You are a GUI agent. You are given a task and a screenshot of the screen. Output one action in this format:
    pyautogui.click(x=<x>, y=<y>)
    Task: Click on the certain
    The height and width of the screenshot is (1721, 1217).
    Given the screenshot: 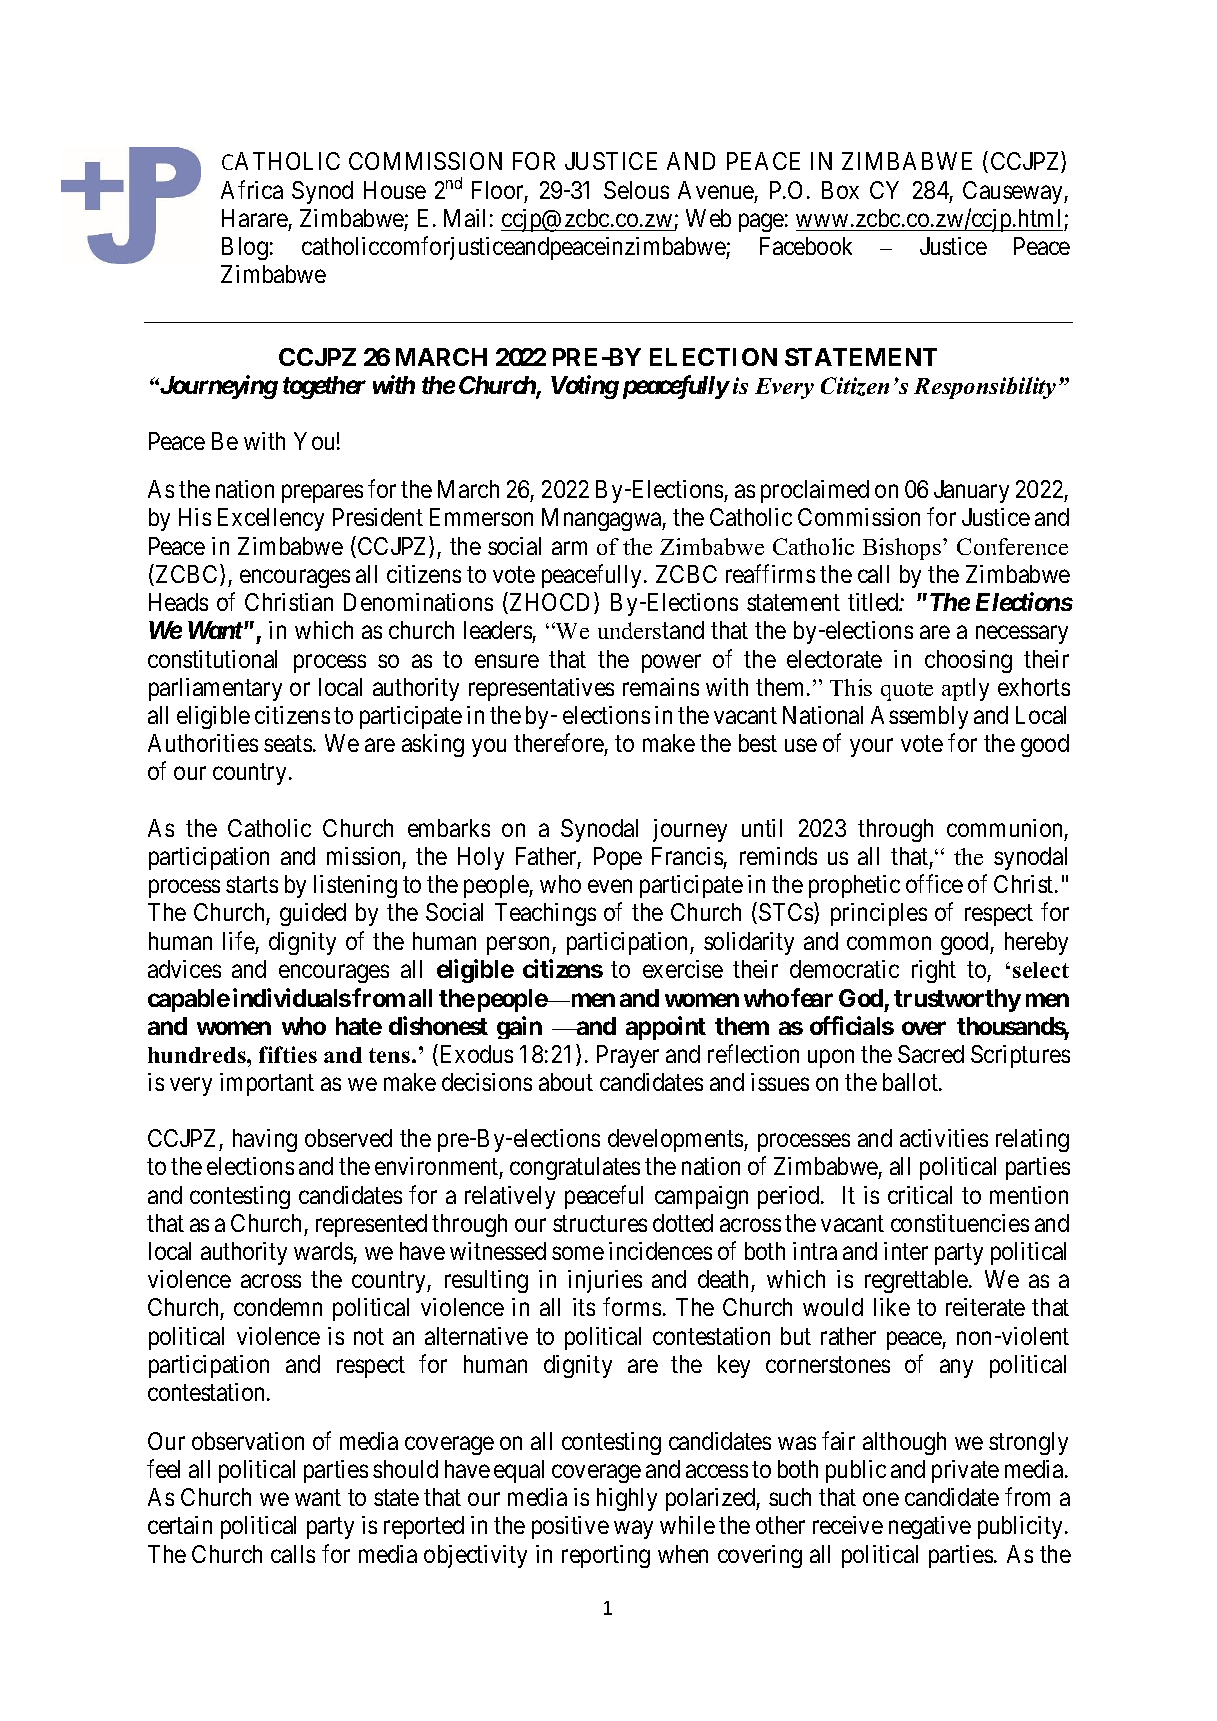 What is the action you would take?
    pyautogui.click(x=180, y=1525)
